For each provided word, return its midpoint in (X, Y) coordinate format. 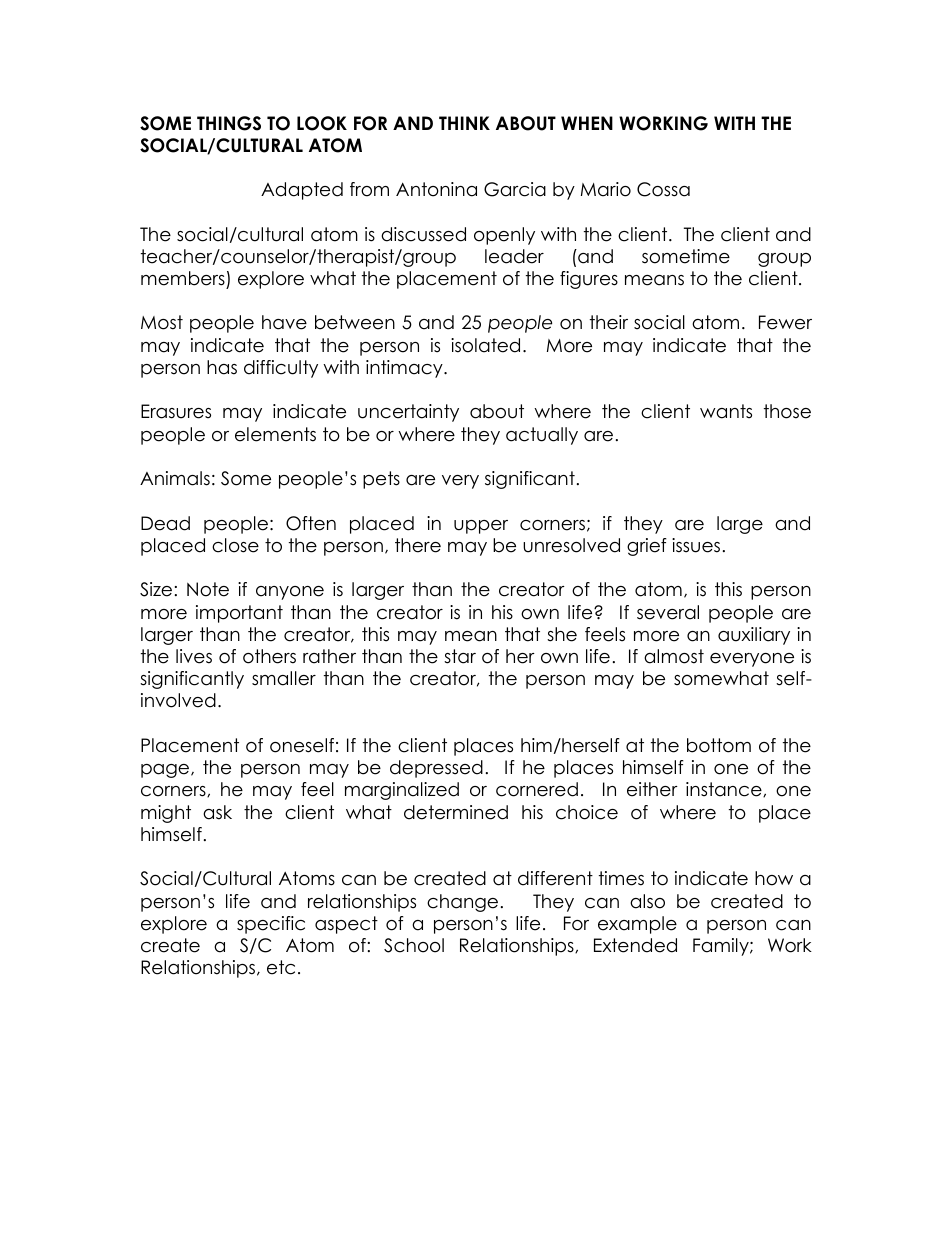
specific (271, 925)
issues (696, 545)
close (235, 545)
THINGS (229, 123)
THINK (464, 123)
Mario (606, 189)
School (414, 945)
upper (481, 527)
